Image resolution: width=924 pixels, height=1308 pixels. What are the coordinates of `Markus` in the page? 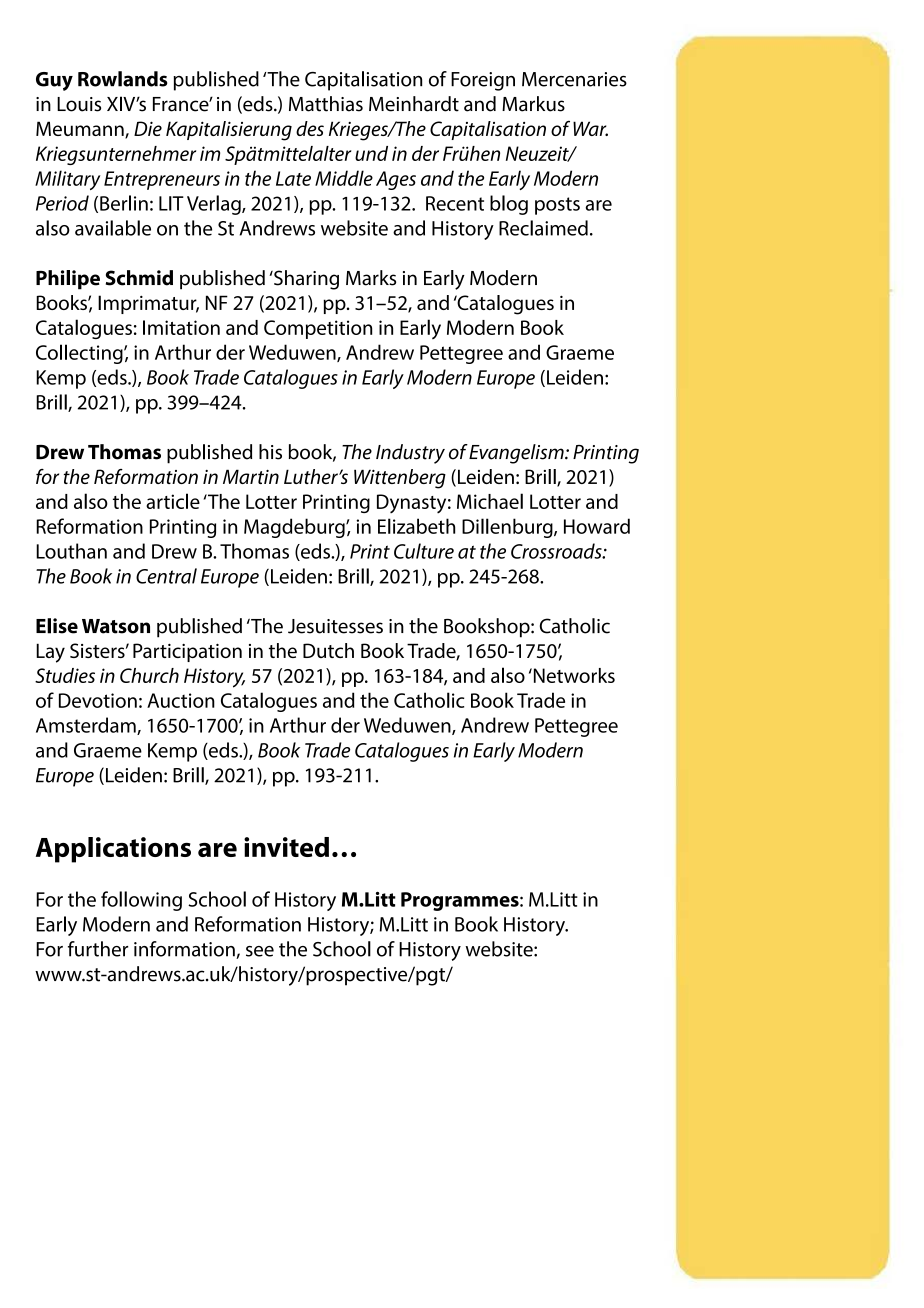 It's located at (533, 104).
